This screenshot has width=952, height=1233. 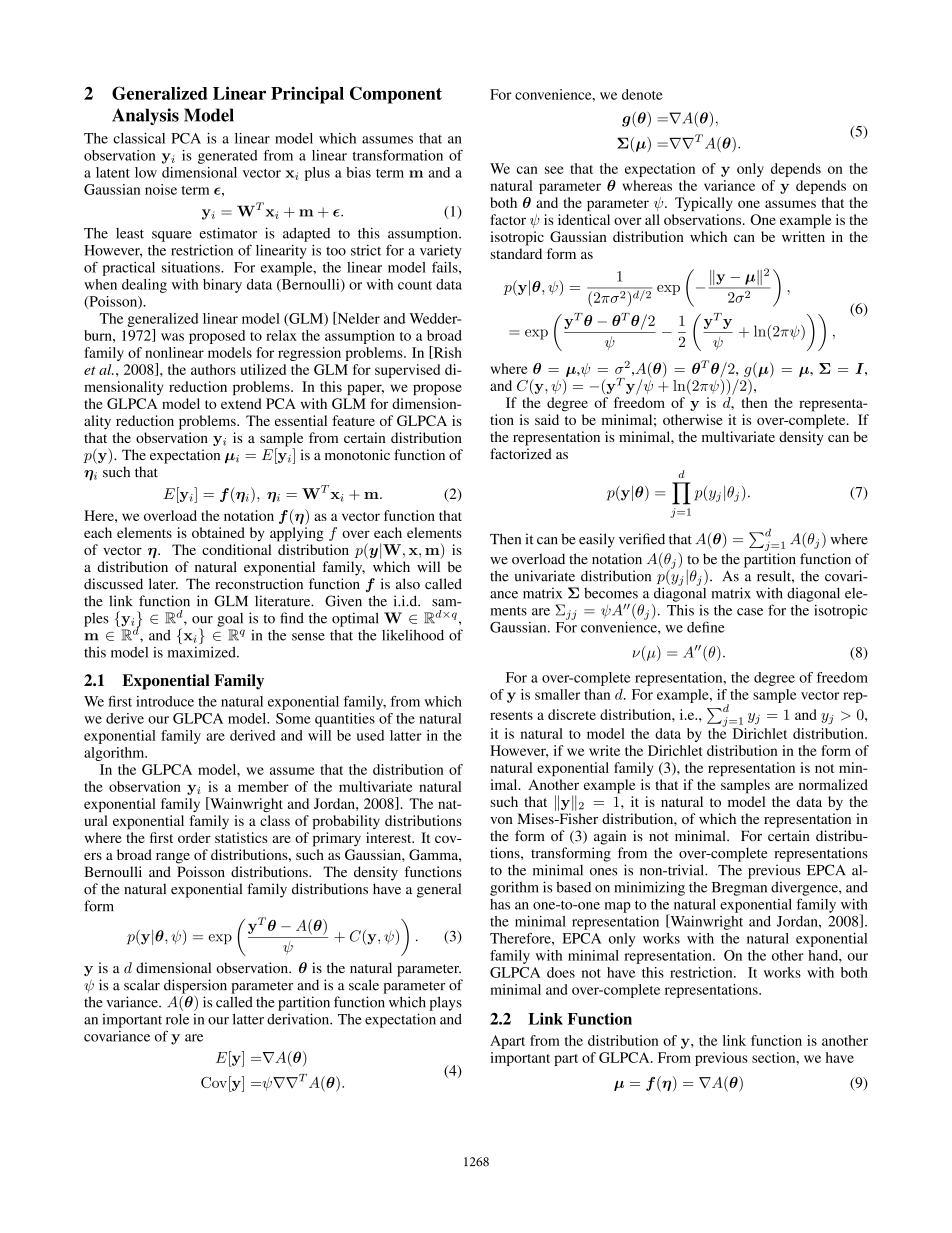 What do you see at coordinates (145, 116) in the screenshot?
I see `Analysis` at bounding box center [145, 116].
